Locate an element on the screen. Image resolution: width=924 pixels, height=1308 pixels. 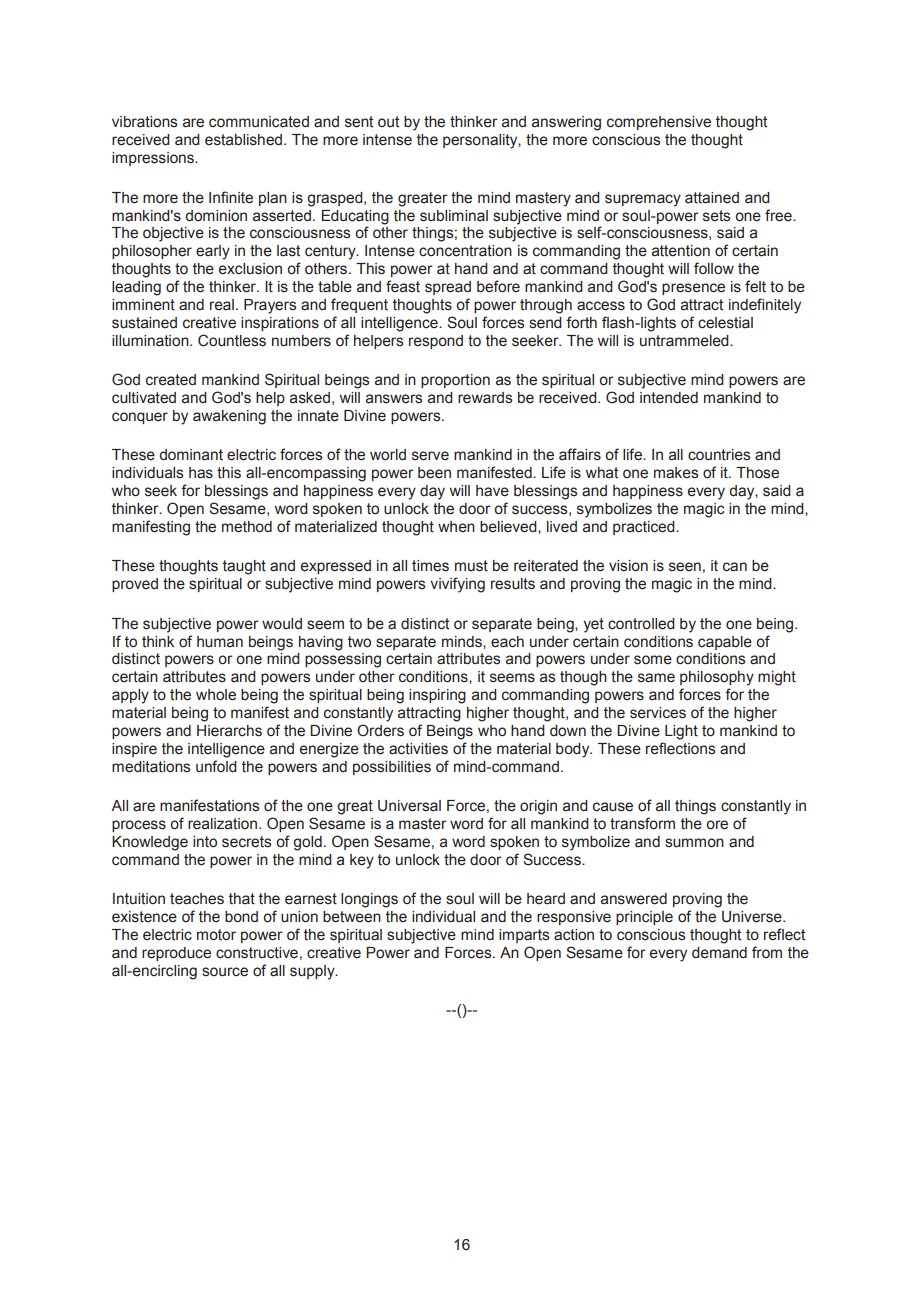
motor is located at coordinates (216, 935).
